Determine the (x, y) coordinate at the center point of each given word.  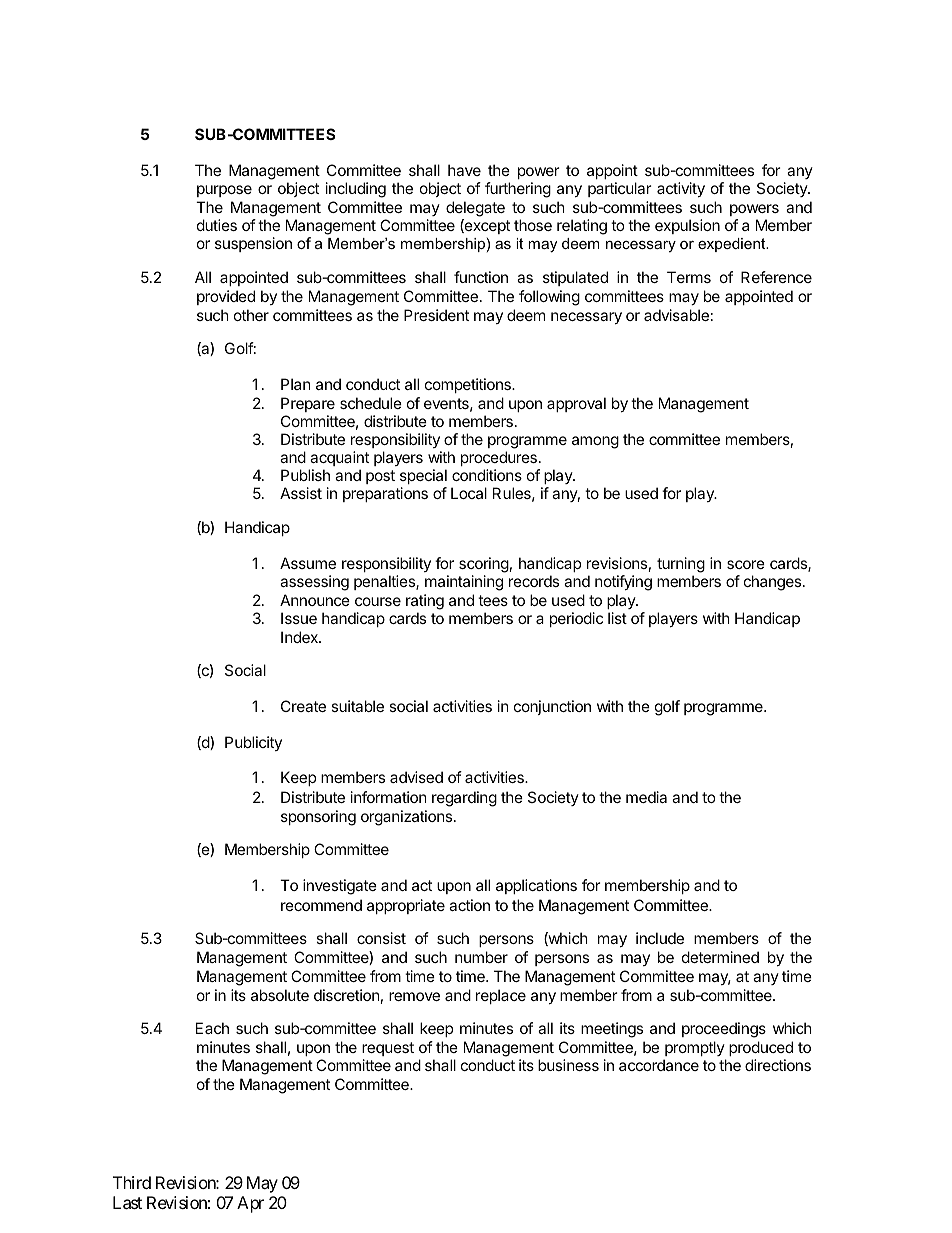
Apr (250, 1204)
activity (681, 189)
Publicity (253, 743)
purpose (224, 191)
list (617, 618)
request (388, 1049)
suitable (357, 706)
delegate (475, 209)
